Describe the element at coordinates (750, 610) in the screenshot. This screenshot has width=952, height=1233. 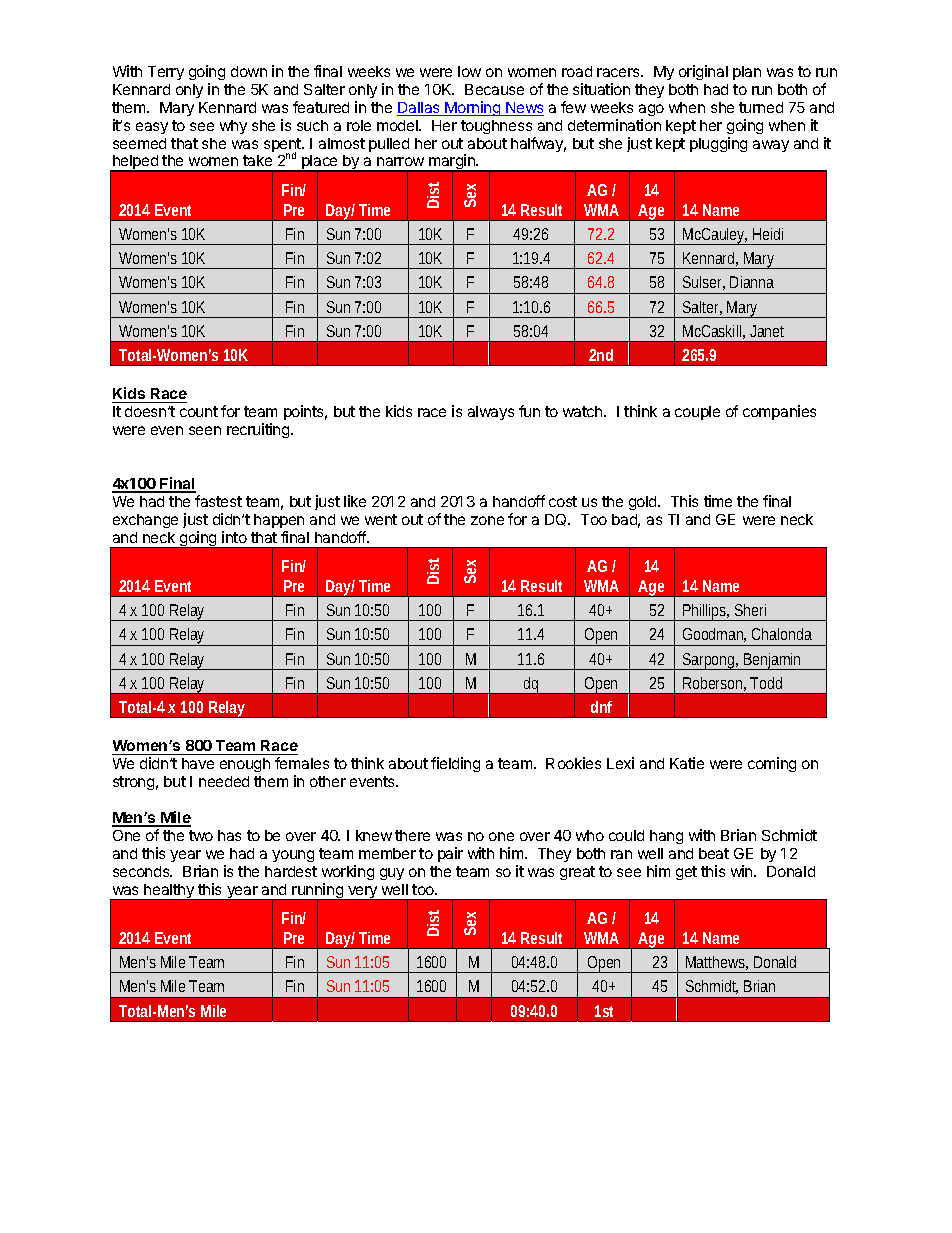
I see `Sheri` at that location.
